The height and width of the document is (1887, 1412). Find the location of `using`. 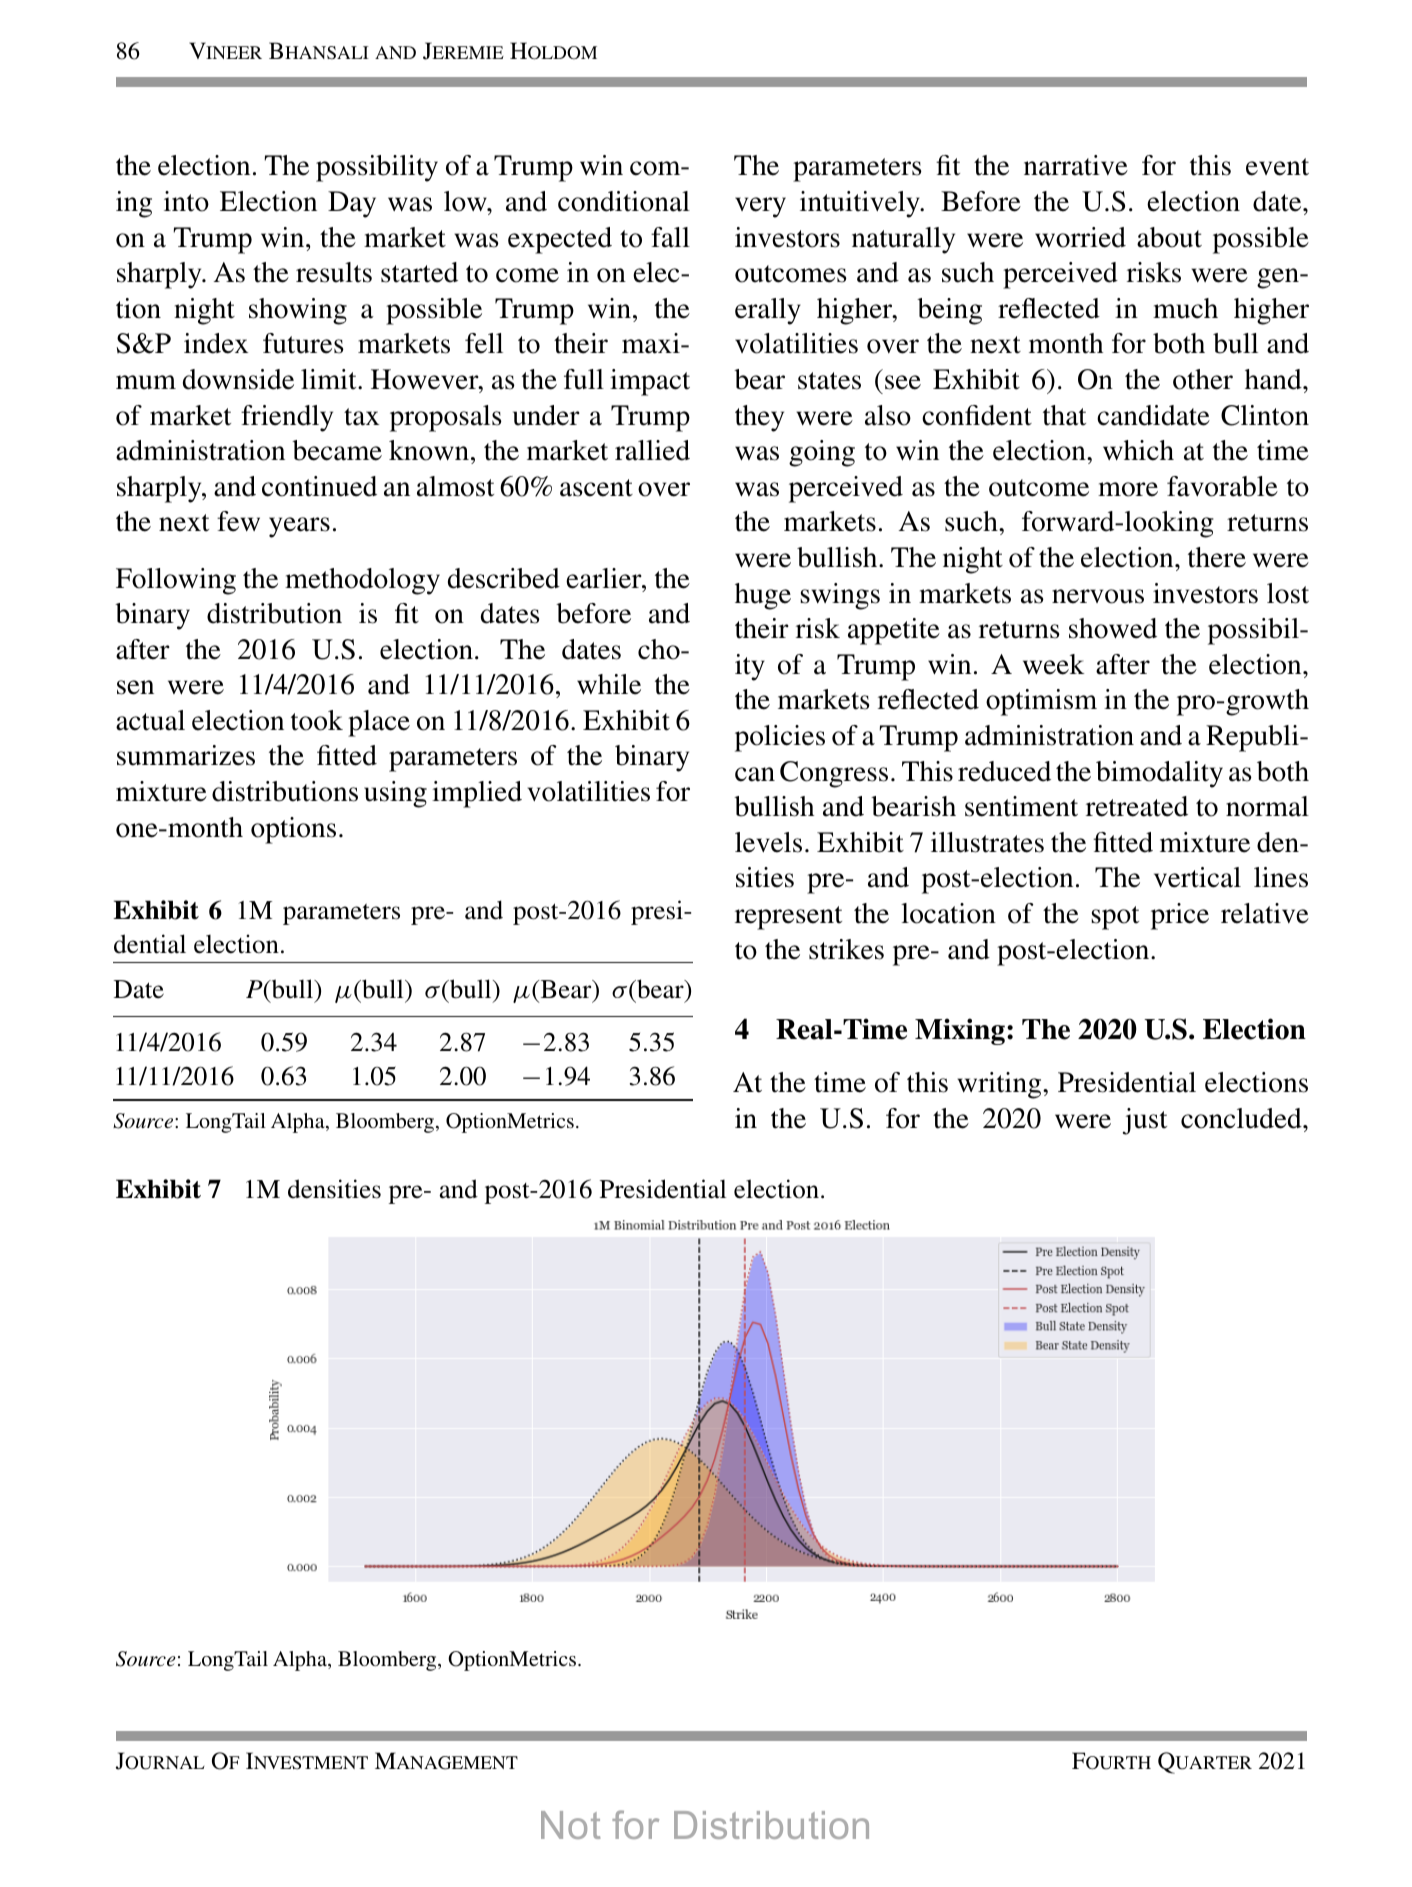

using is located at coordinates (395, 794).
